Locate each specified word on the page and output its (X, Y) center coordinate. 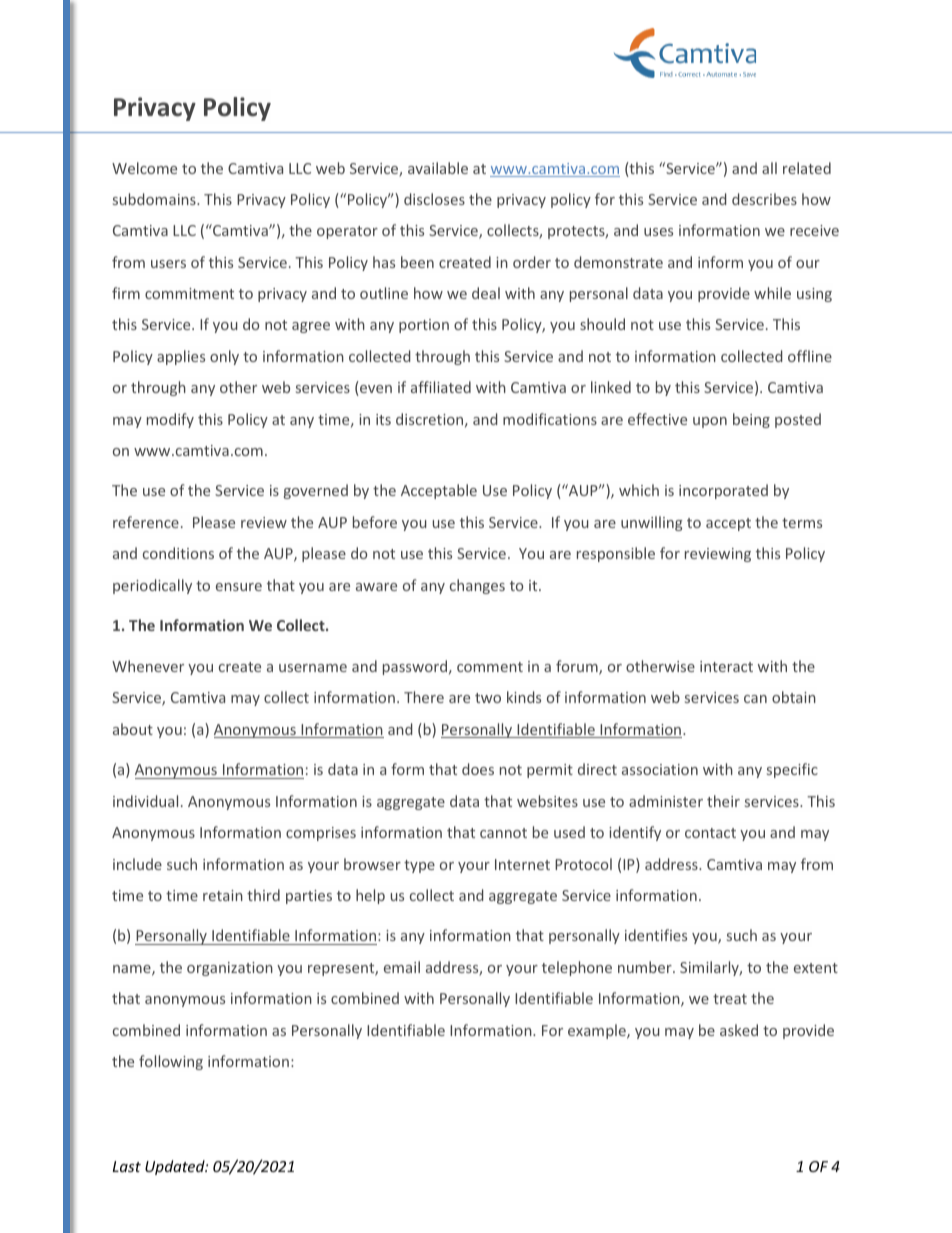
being (751, 420)
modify (170, 420)
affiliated (441, 387)
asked (739, 1030)
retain (223, 895)
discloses (434, 199)
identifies (656, 935)
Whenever (148, 666)
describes (764, 199)
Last (127, 1166)
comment (490, 667)
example (598, 1031)
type (419, 866)
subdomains (155, 199)
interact (726, 666)
